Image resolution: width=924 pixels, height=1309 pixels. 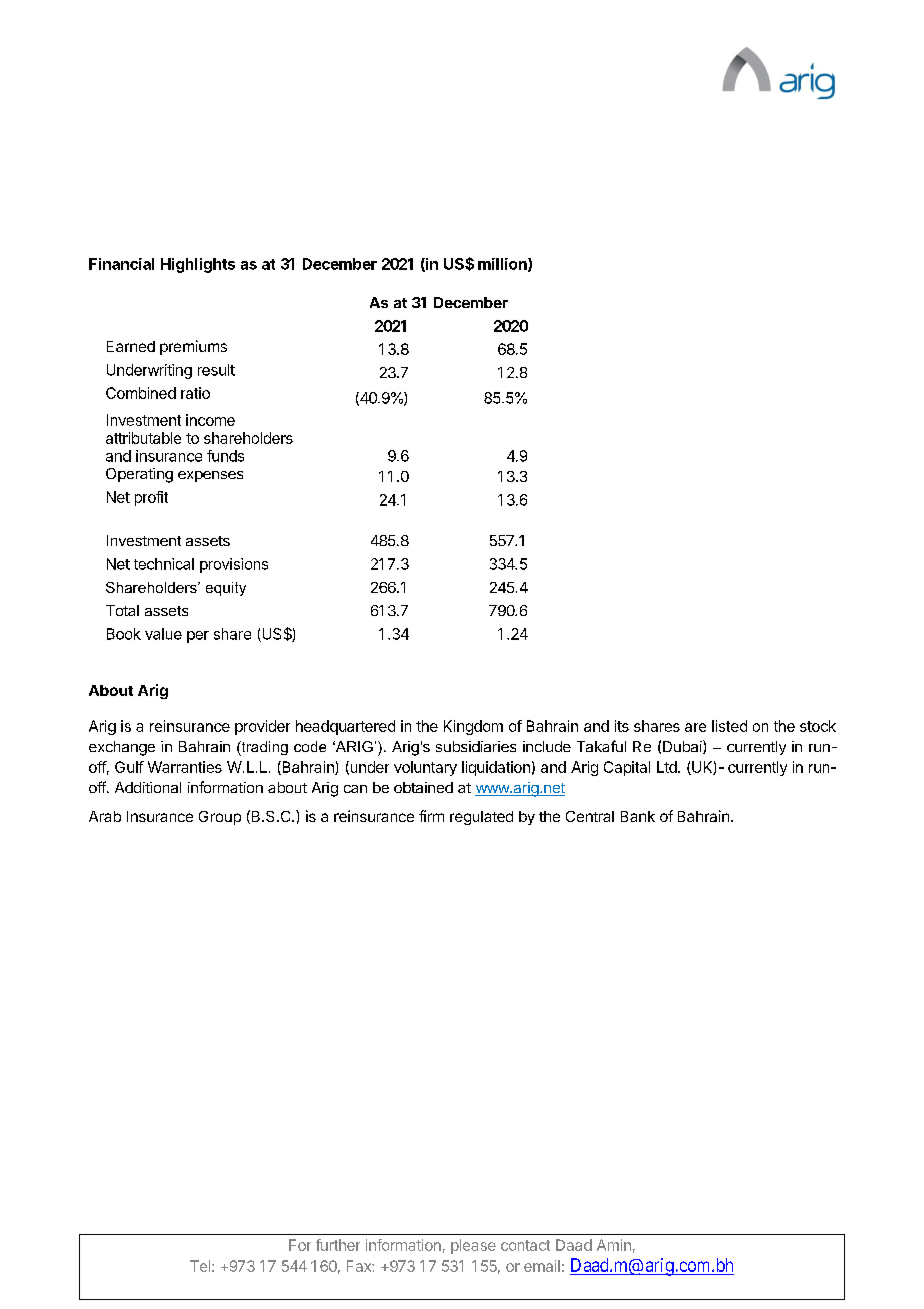 What do you see at coordinates (193, 347) in the page?
I see `premiums` at bounding box center [193, 347].
